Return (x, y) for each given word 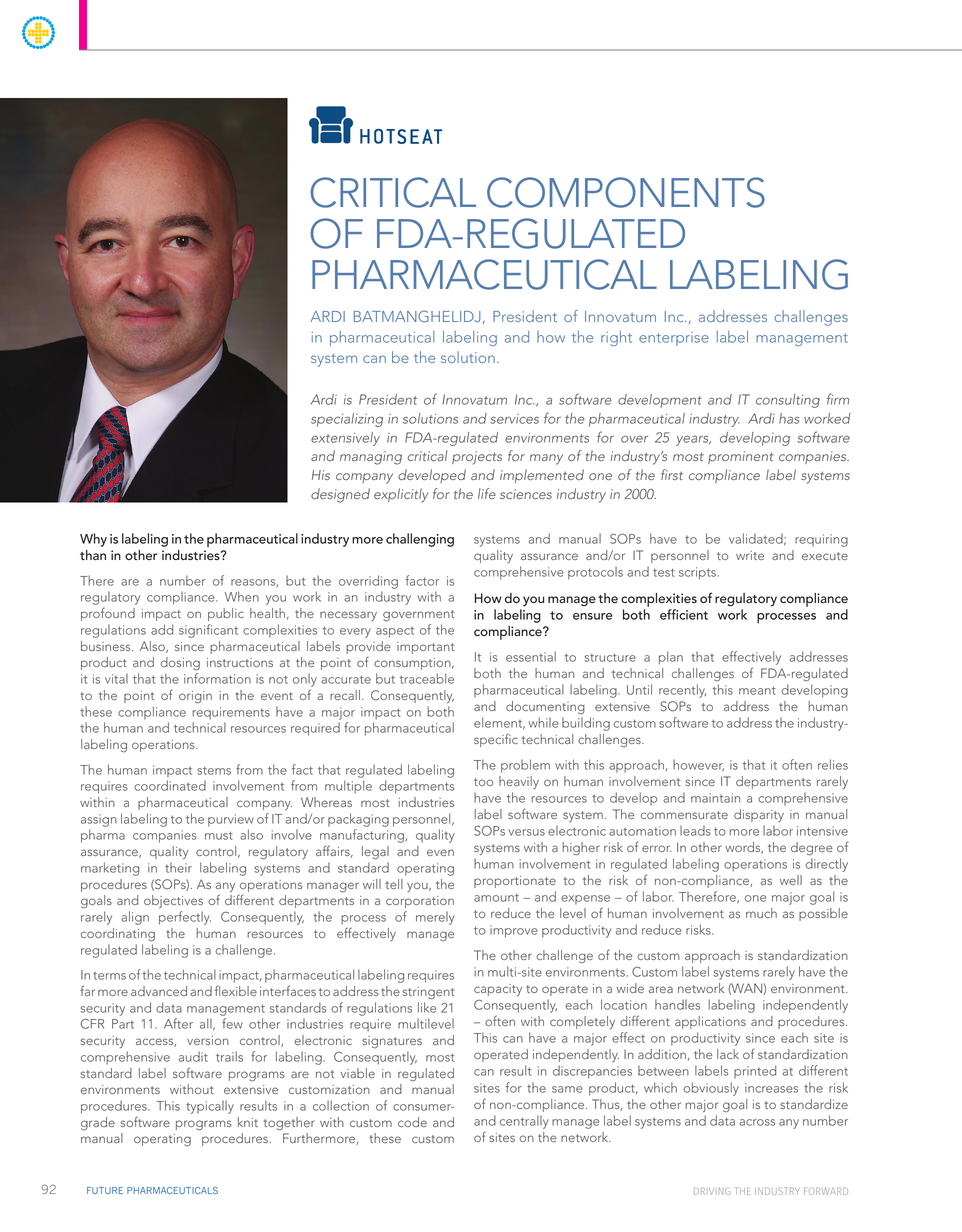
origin (195, 697)
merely (435, 918)
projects (477, 458)
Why (93, 540)
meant (757, 690)
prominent (741, 457)
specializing (347, 420)
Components (626, 192)
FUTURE (105, 1190)
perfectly (185, 918)
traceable (427, 678)
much (761, 913)
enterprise (674, 339)
